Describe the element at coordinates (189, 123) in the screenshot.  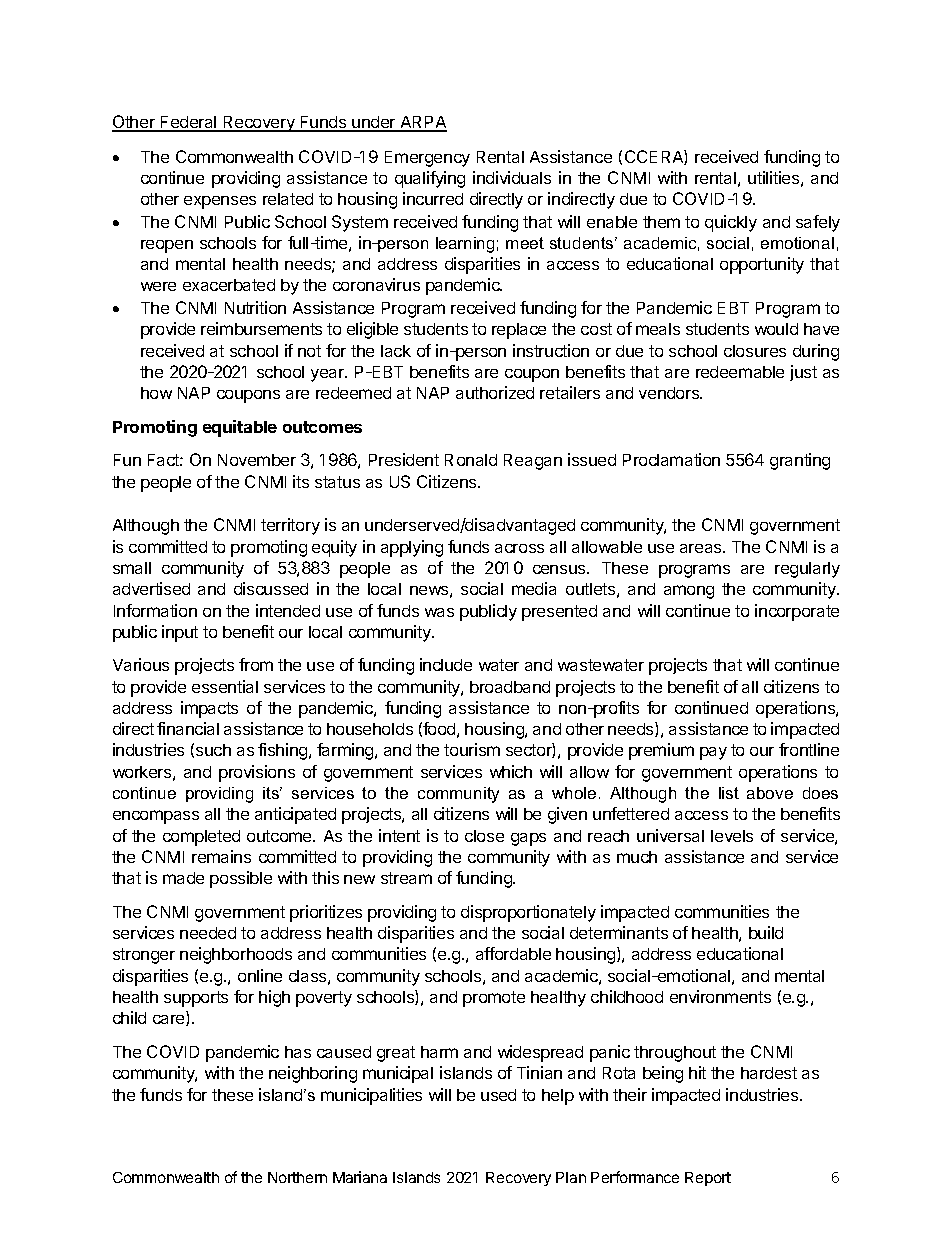
I see `Federal` at that location.
